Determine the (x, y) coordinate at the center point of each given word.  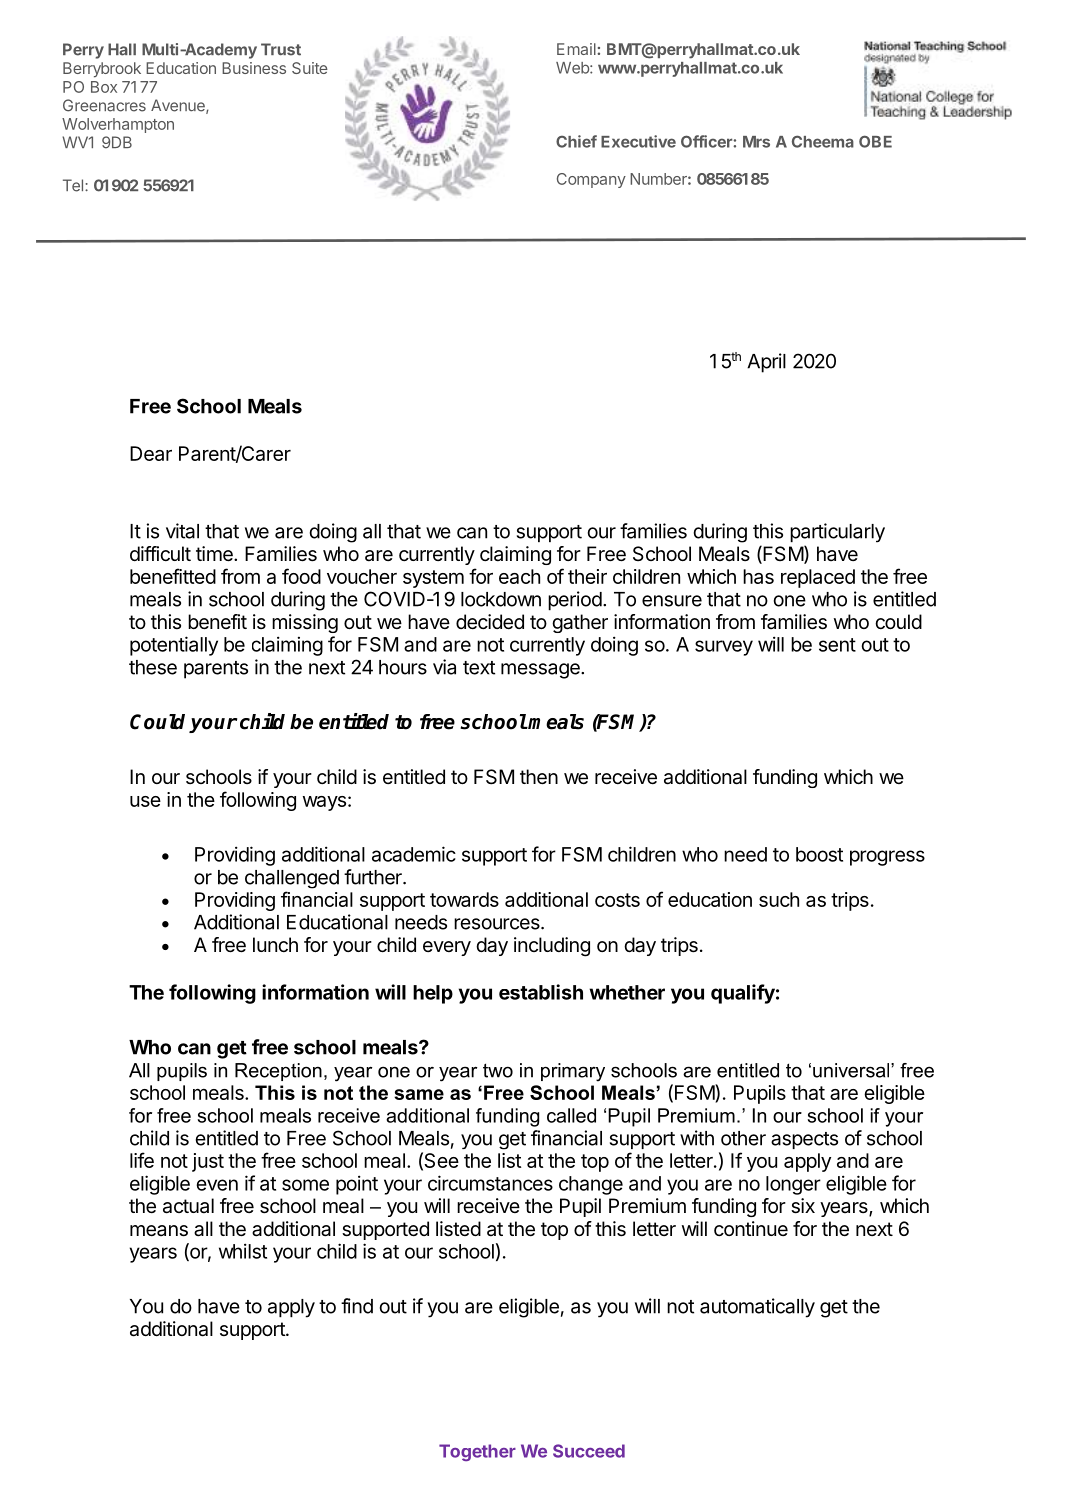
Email (576, 49)
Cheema (823, 141)
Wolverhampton (118, 125)
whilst (243, 1251)
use (145, 801)
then (539, 777)
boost (819, 854)
